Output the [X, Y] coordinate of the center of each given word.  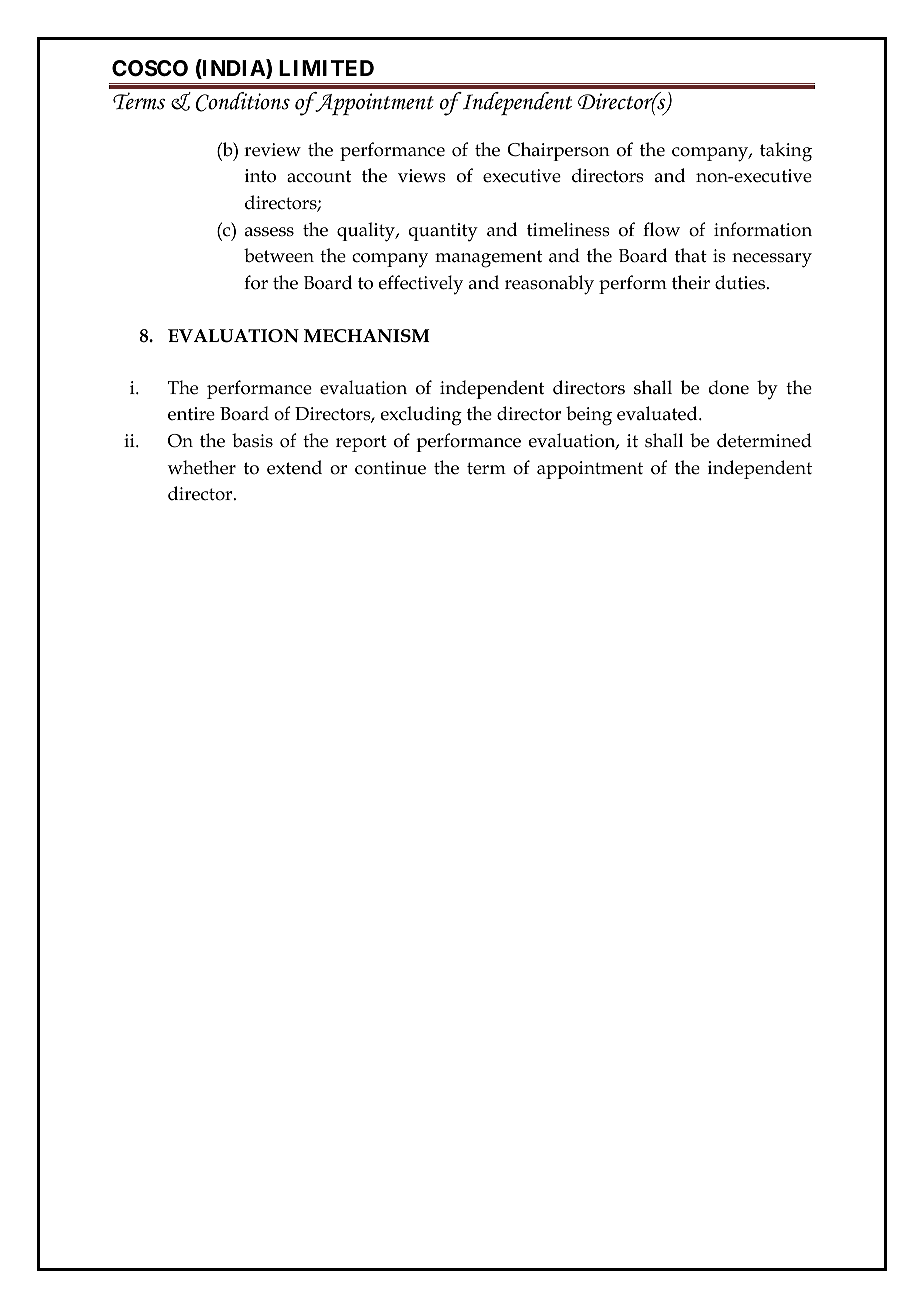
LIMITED [326, 68]
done [729, 387]
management [488, 259]
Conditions [243, 102]
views [422, 176]
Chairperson [558, 151]
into [260, 176]
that [691, 255]
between [279, 255]
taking [786, 152]
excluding [421, 416]
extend [294, 467]
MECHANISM [367, 336]
